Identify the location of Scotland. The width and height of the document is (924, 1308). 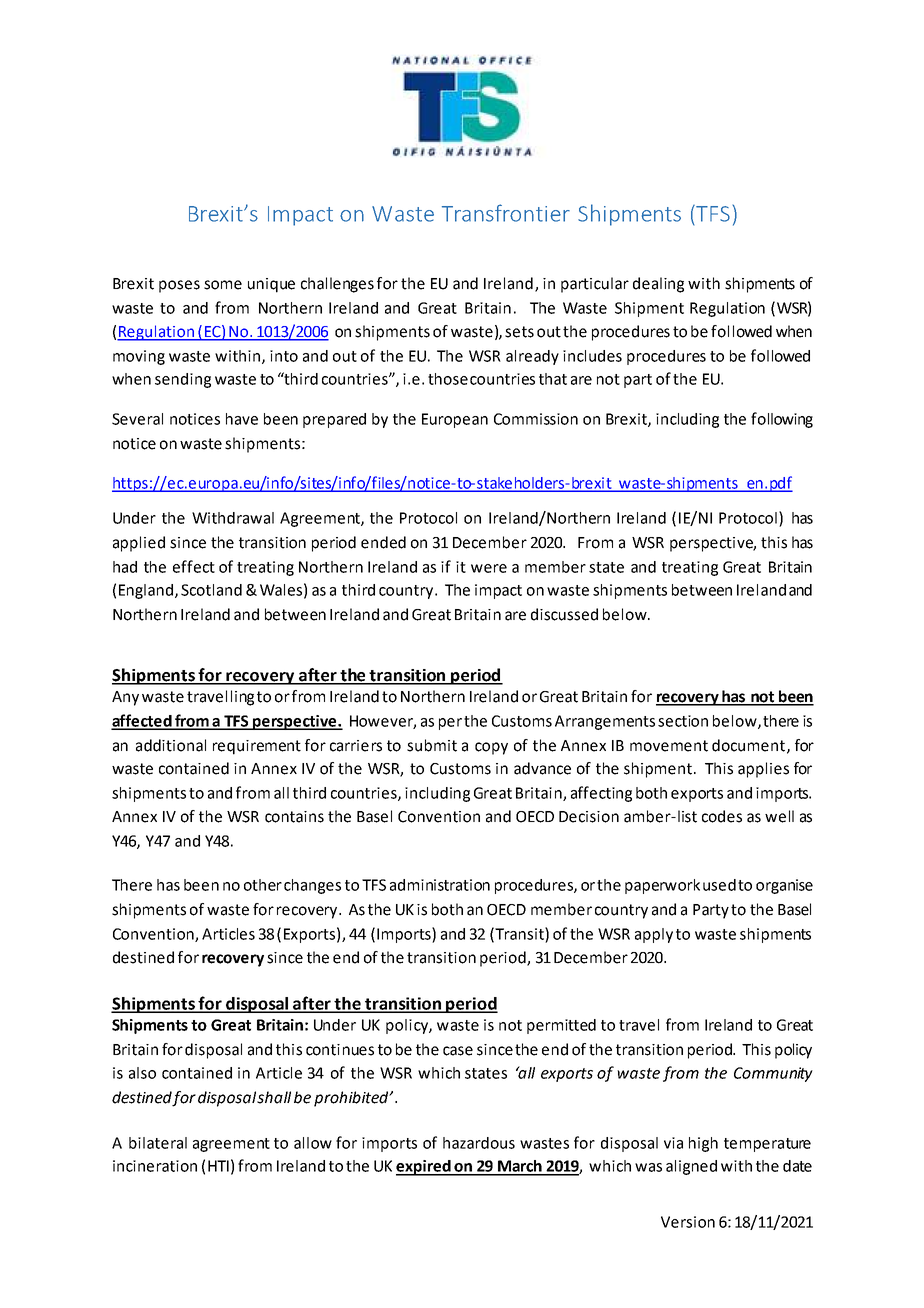
(211, 590).
